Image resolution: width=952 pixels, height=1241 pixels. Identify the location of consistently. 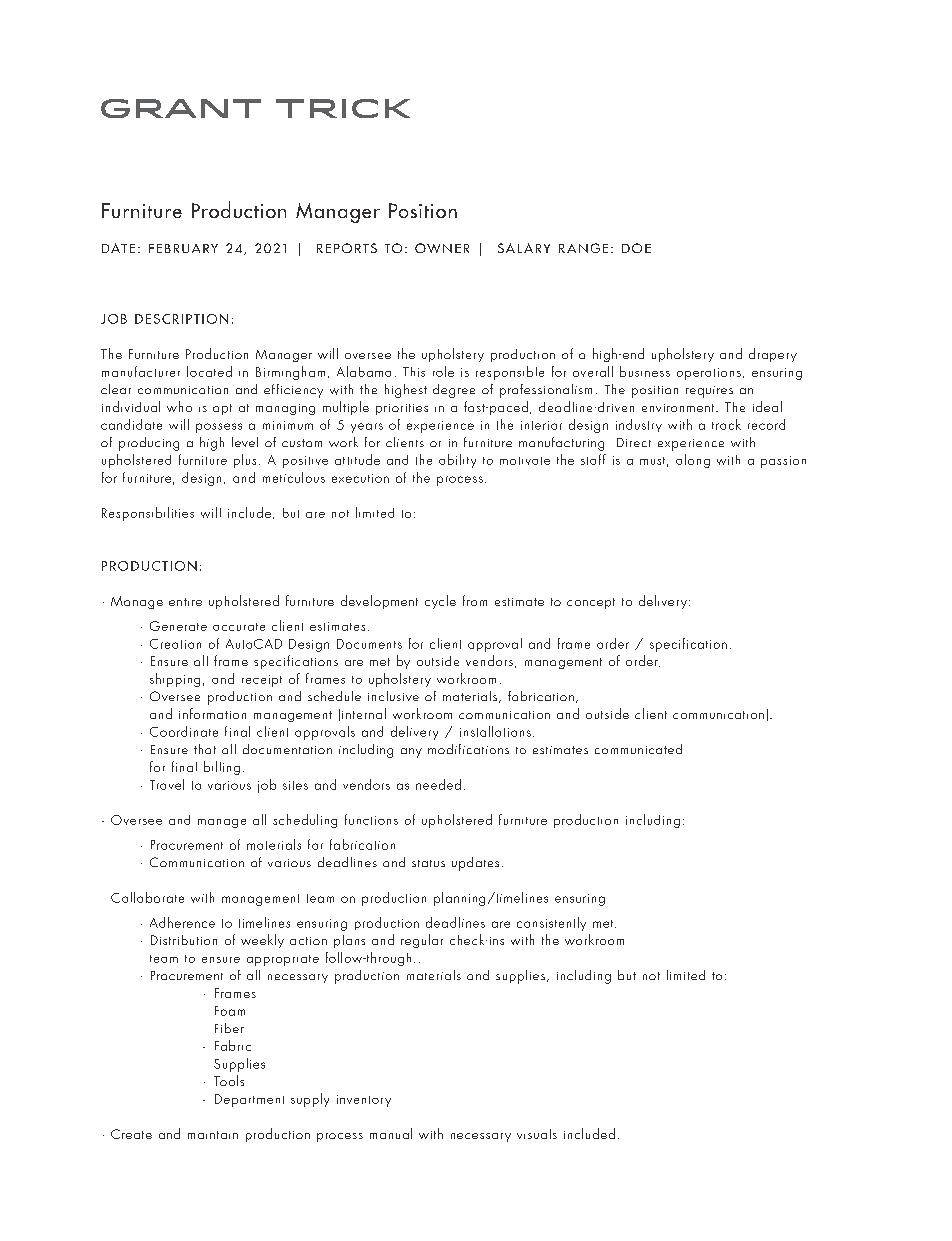
(551, 924).
